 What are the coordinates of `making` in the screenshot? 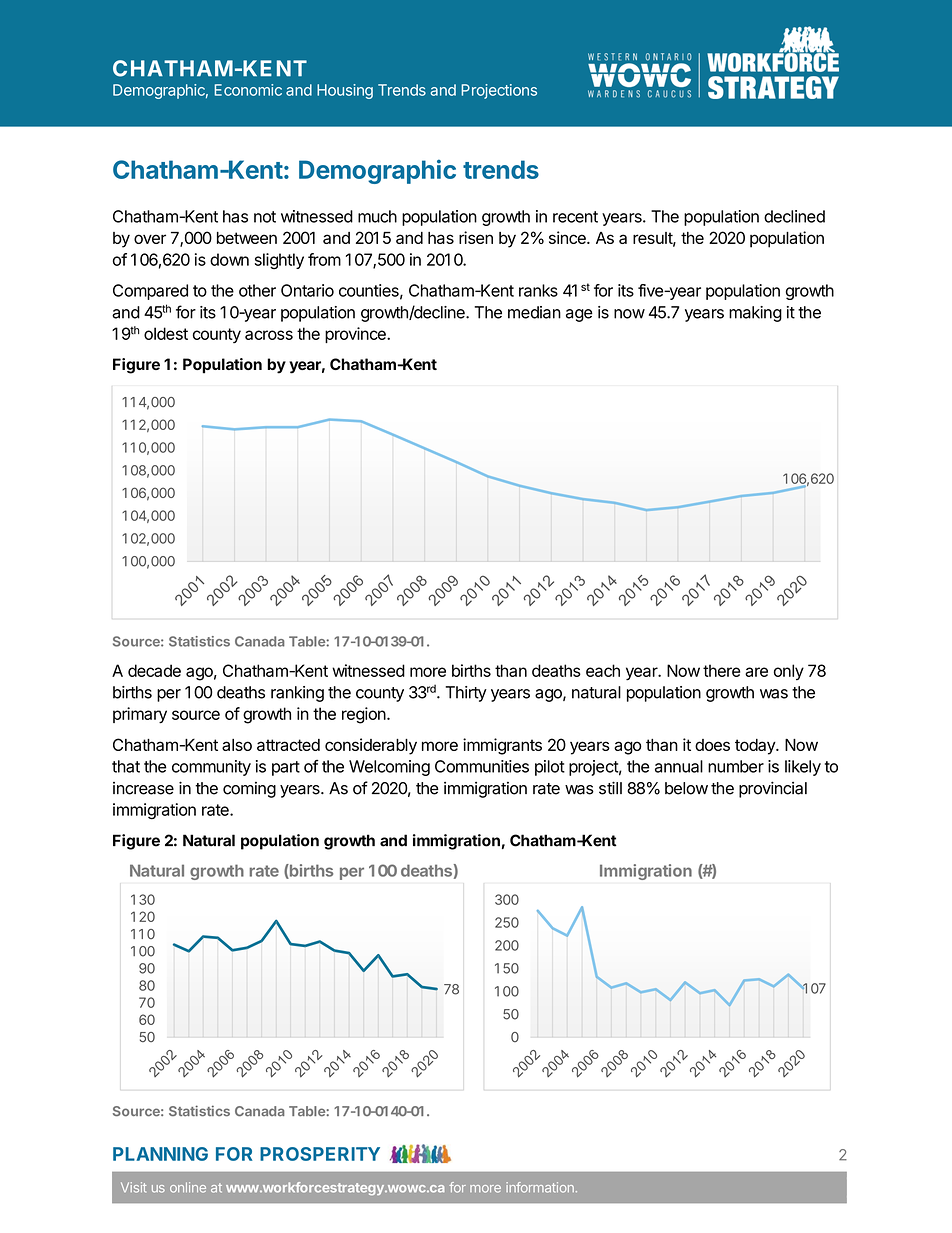 It's located at (755, 314).
